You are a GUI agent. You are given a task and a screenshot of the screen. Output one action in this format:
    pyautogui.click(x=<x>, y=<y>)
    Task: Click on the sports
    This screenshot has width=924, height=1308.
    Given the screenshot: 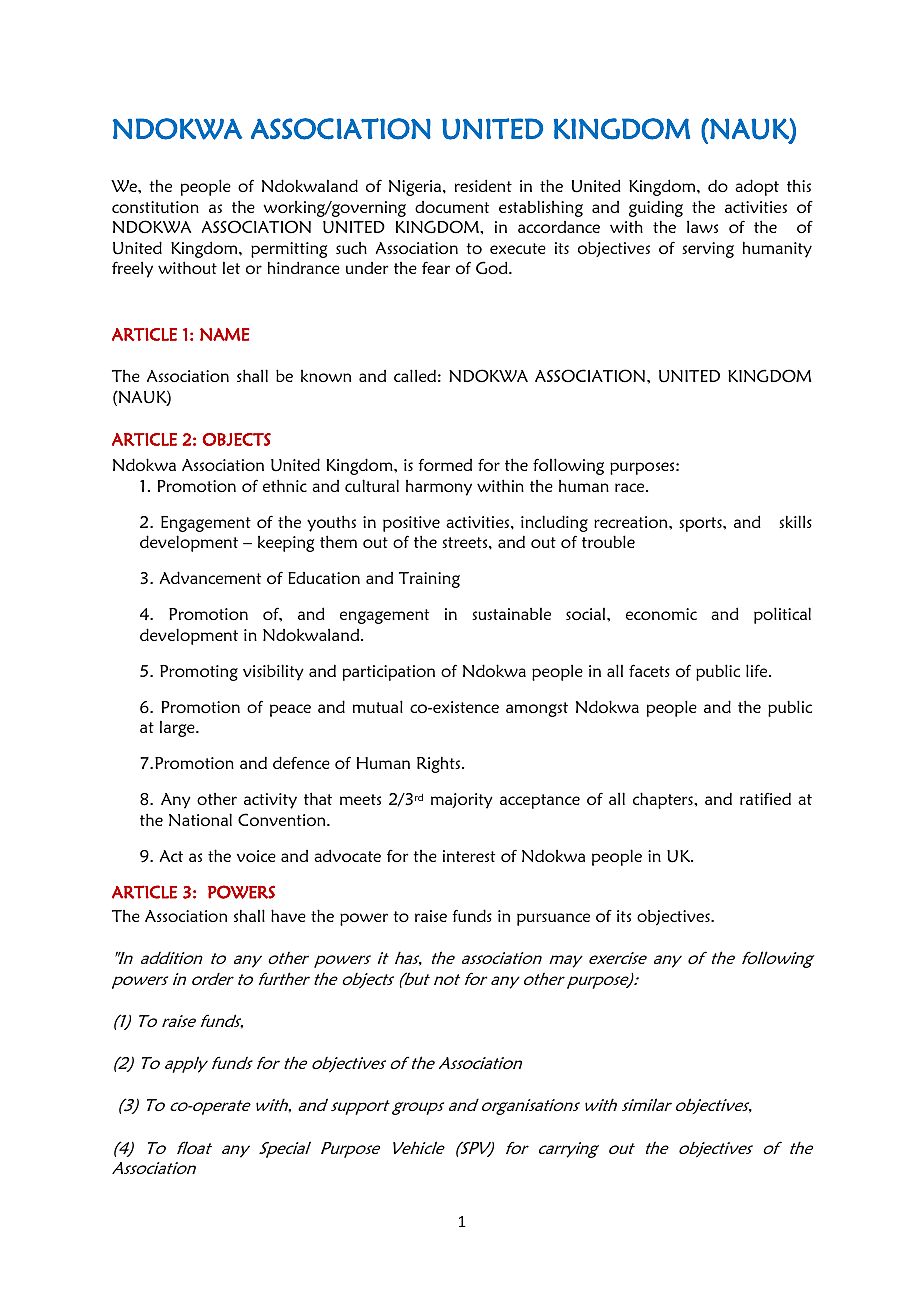 What is the action you would take?
    pyautogui.click(x=701, y=524)
